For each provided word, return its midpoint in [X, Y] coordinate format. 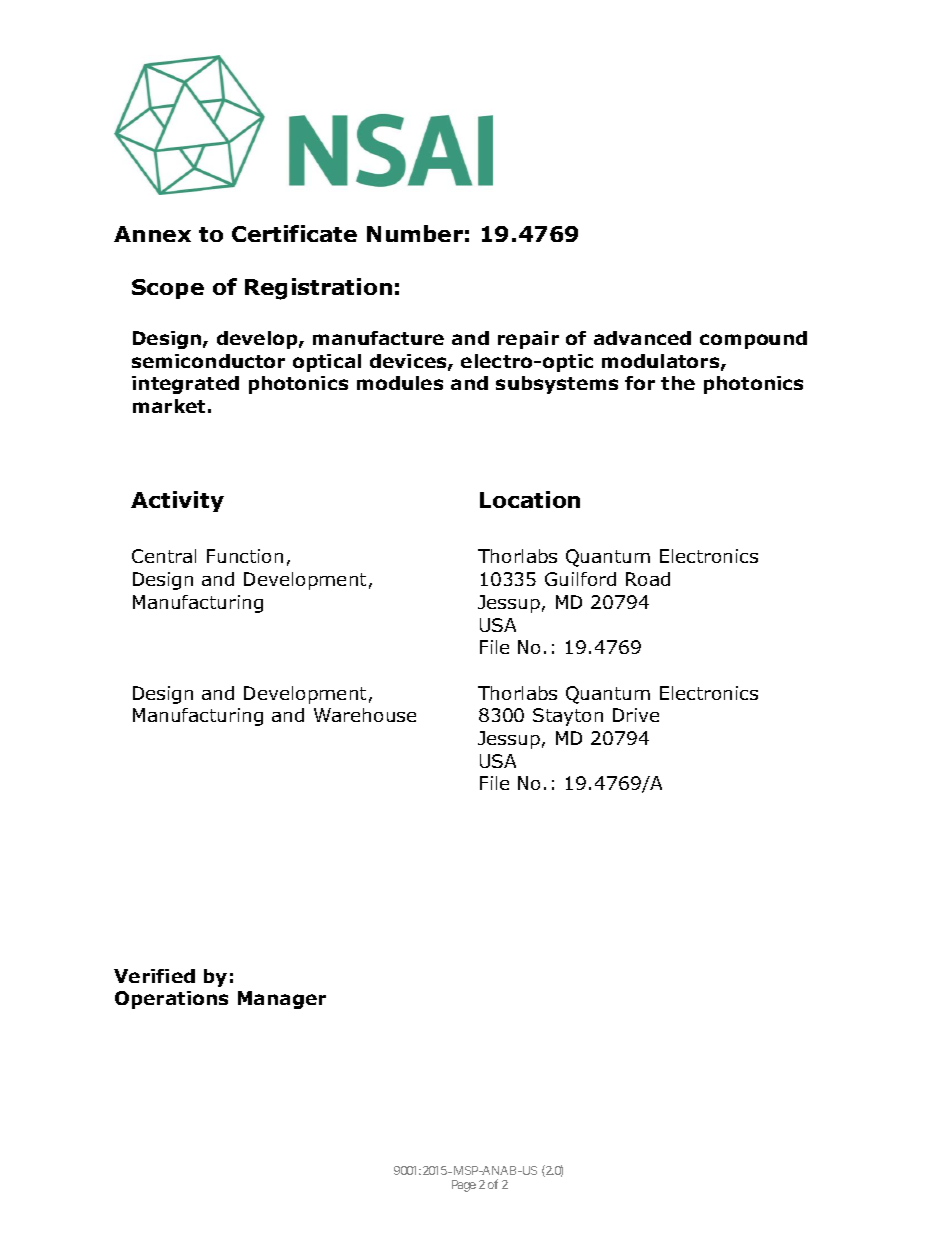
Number [415, 233]
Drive [636, 715]
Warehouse [365, 715]
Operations [171, 1000]
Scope [168, 289]
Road [648, 579]
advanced [642, 338]
